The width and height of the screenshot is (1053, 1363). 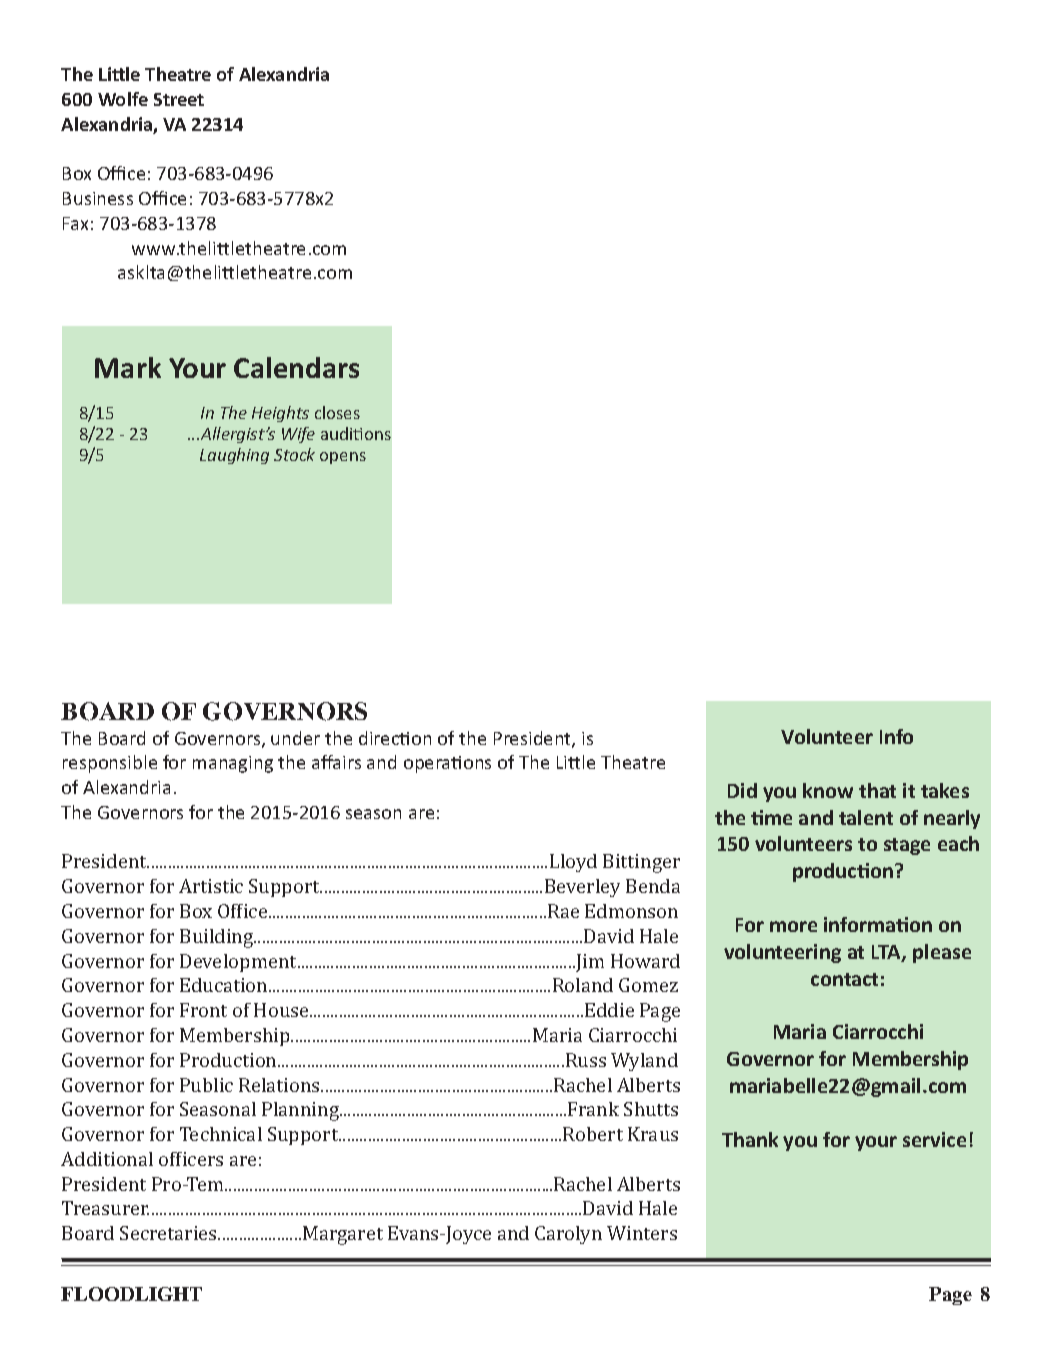 I want to click on Wolfe, so click(x=123, y=99).
